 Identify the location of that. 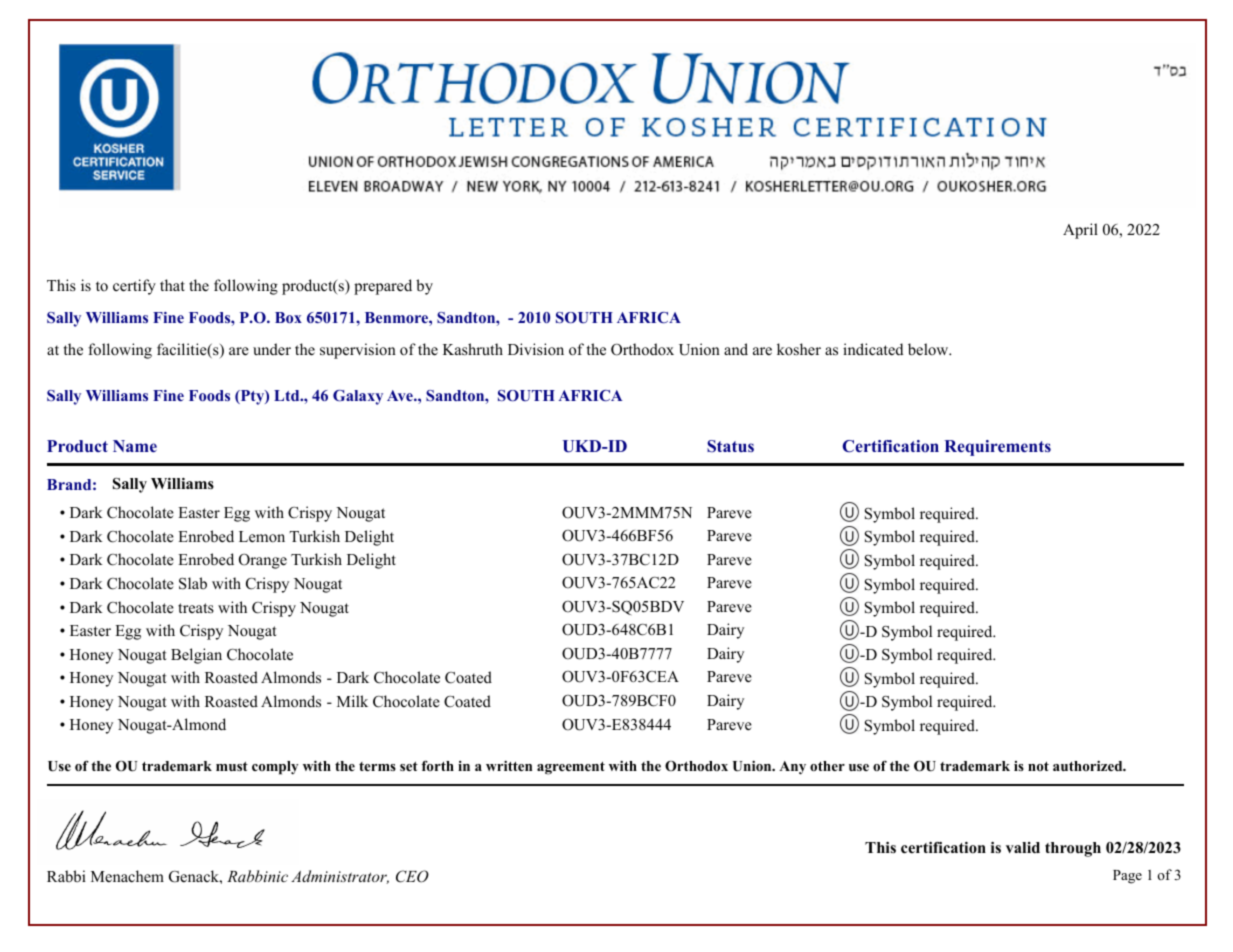
(172, 285).
